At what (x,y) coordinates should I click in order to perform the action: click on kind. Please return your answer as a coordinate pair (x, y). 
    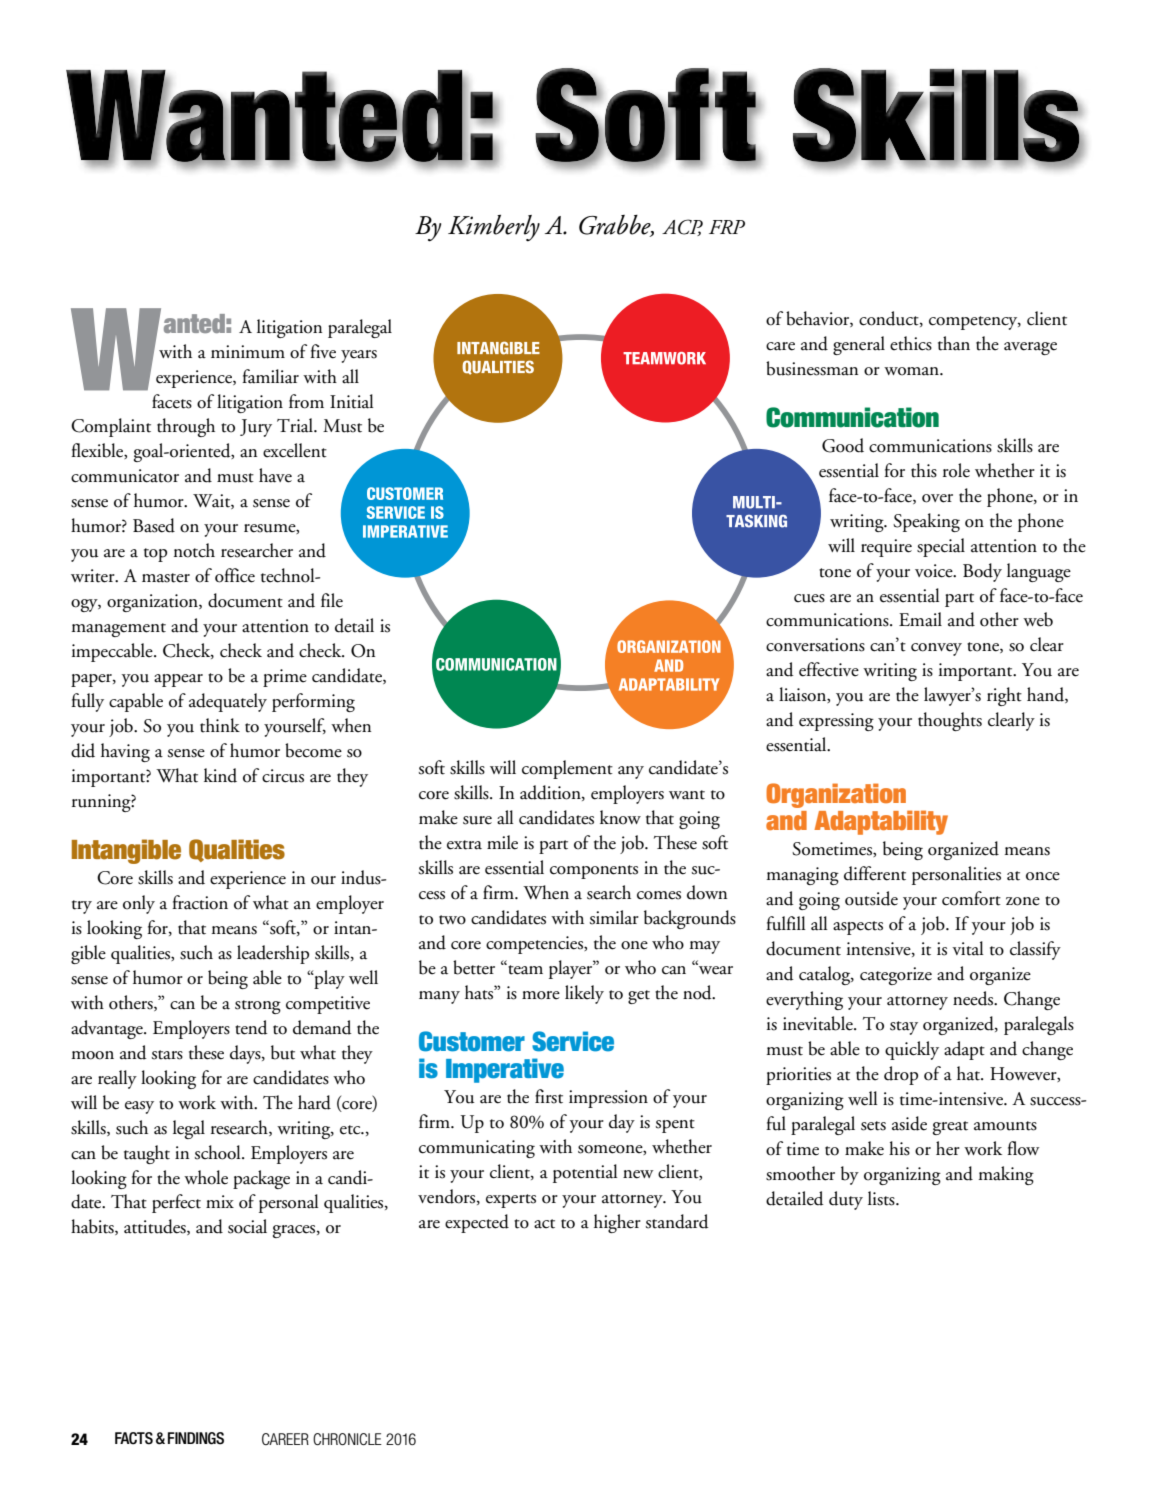
    Looking at the image, I should click on (220, 775).
